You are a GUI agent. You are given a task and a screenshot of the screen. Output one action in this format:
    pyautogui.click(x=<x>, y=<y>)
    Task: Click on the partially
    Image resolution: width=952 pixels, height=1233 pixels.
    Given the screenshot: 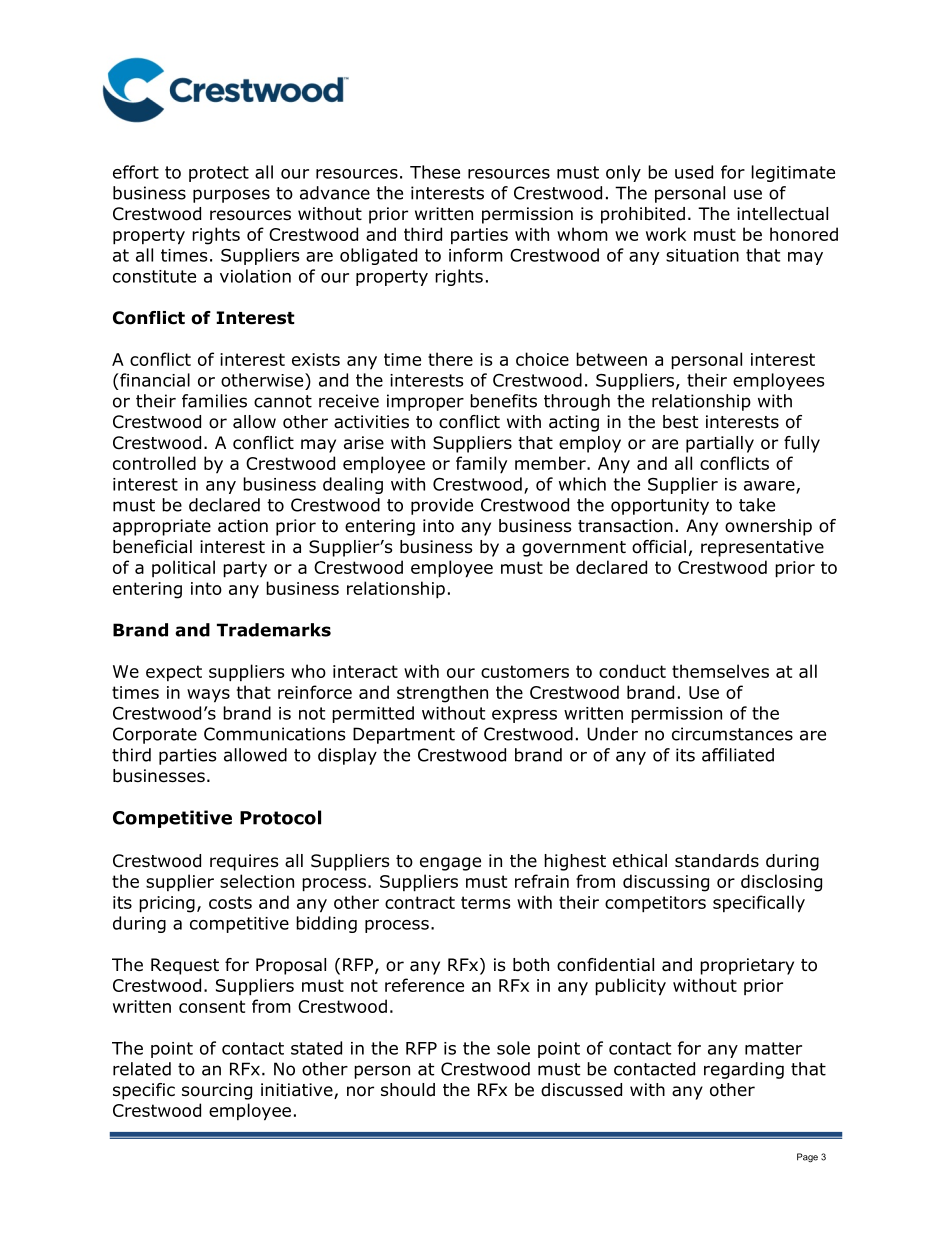 What is the action you would take?
    pyautogui.click(x=720, y=444)
